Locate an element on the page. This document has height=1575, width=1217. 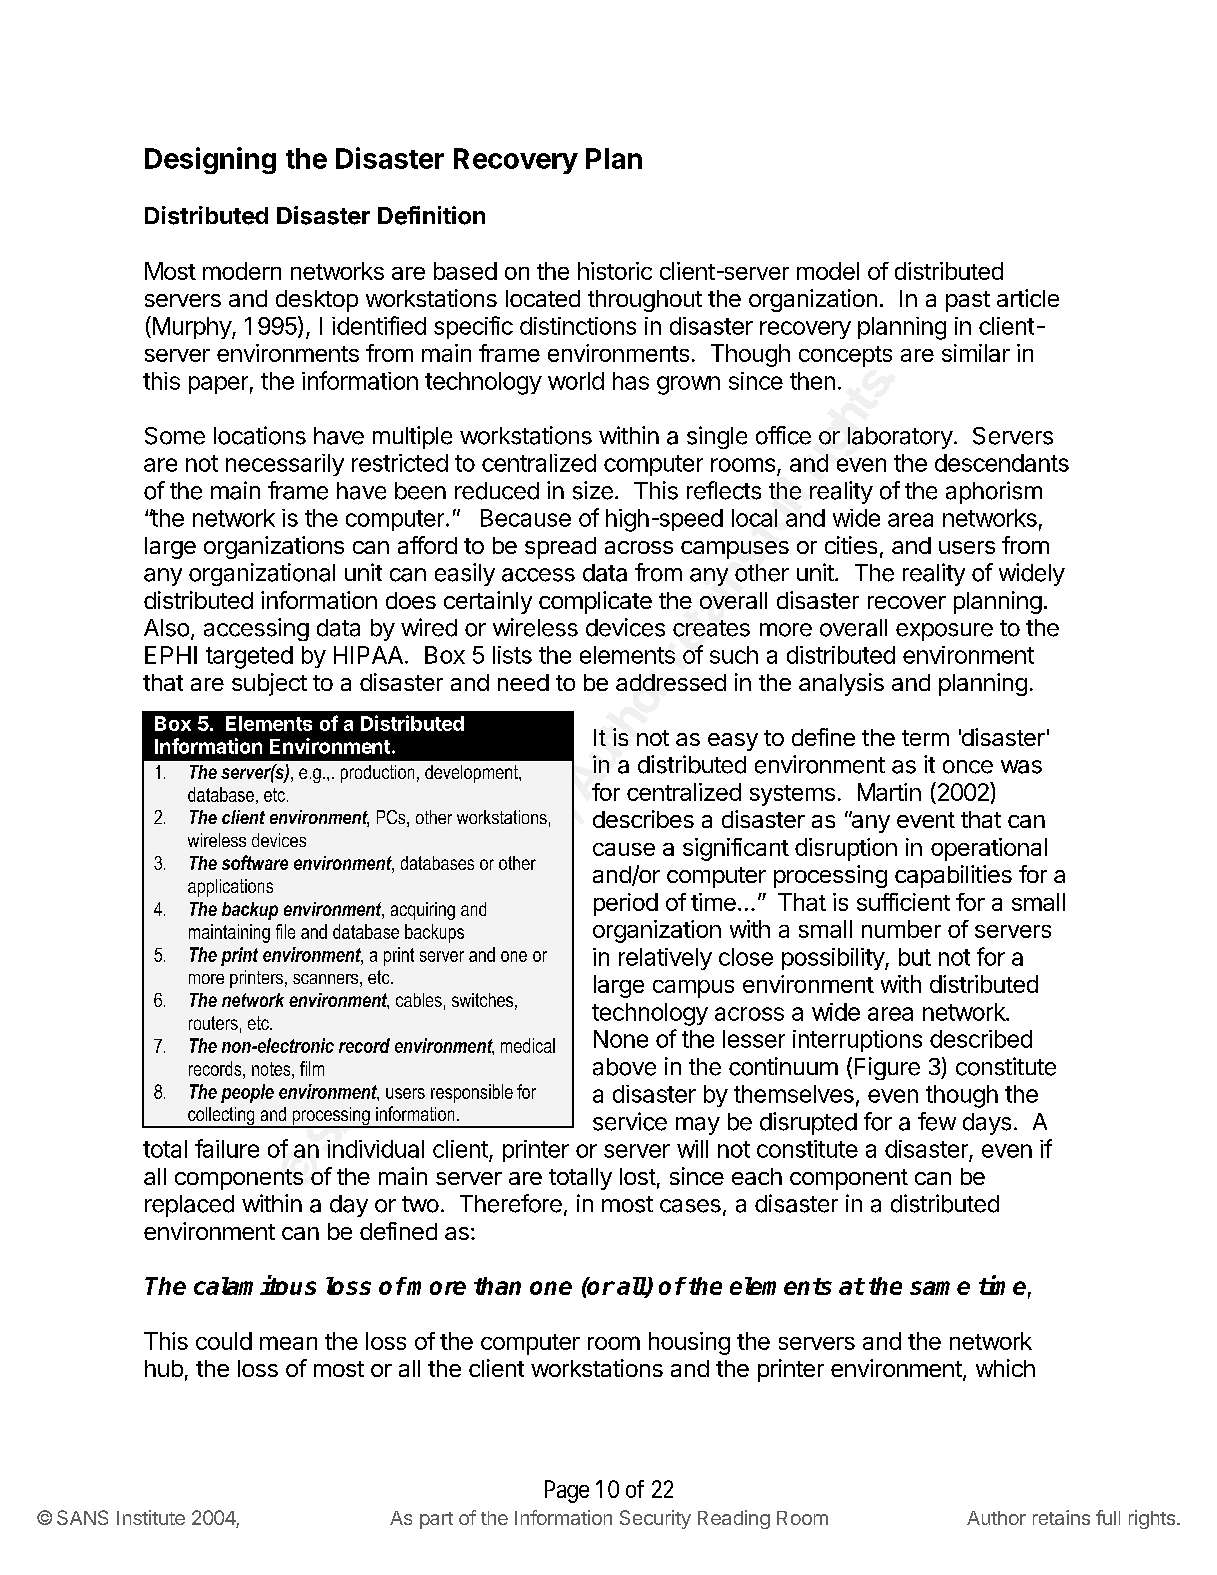
Designing is located at coordinates (210, 160).
